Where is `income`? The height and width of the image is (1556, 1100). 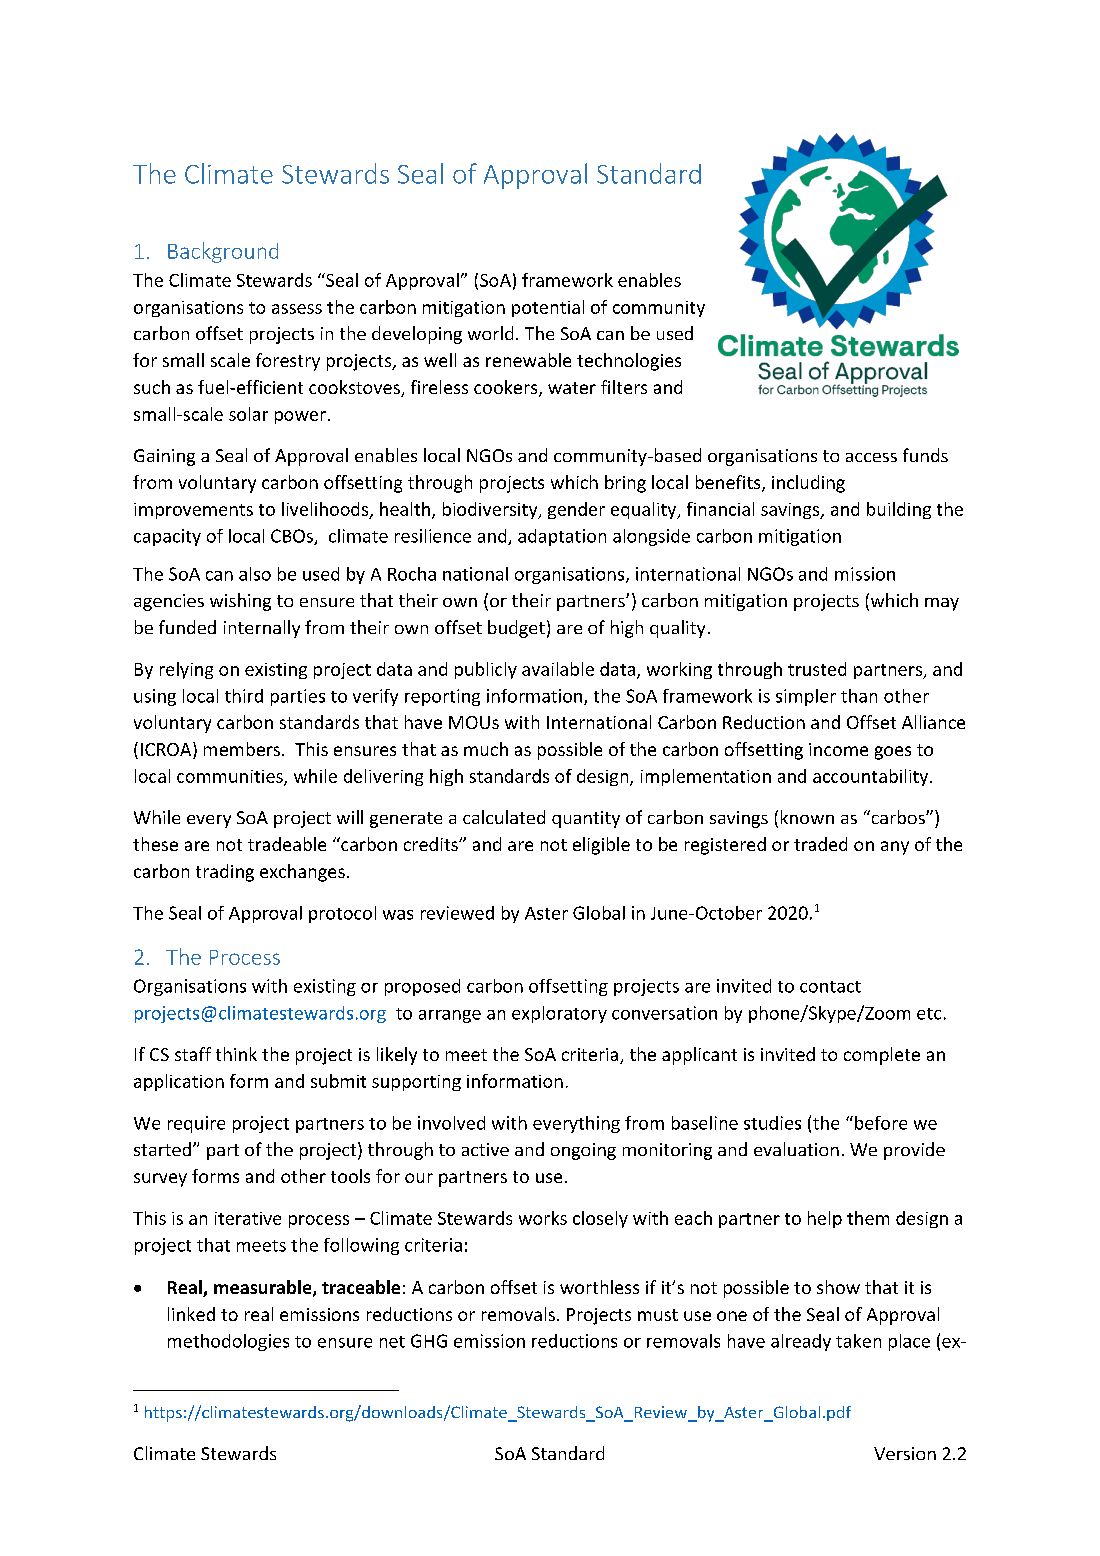
income is located at coordinates (838, 749).
